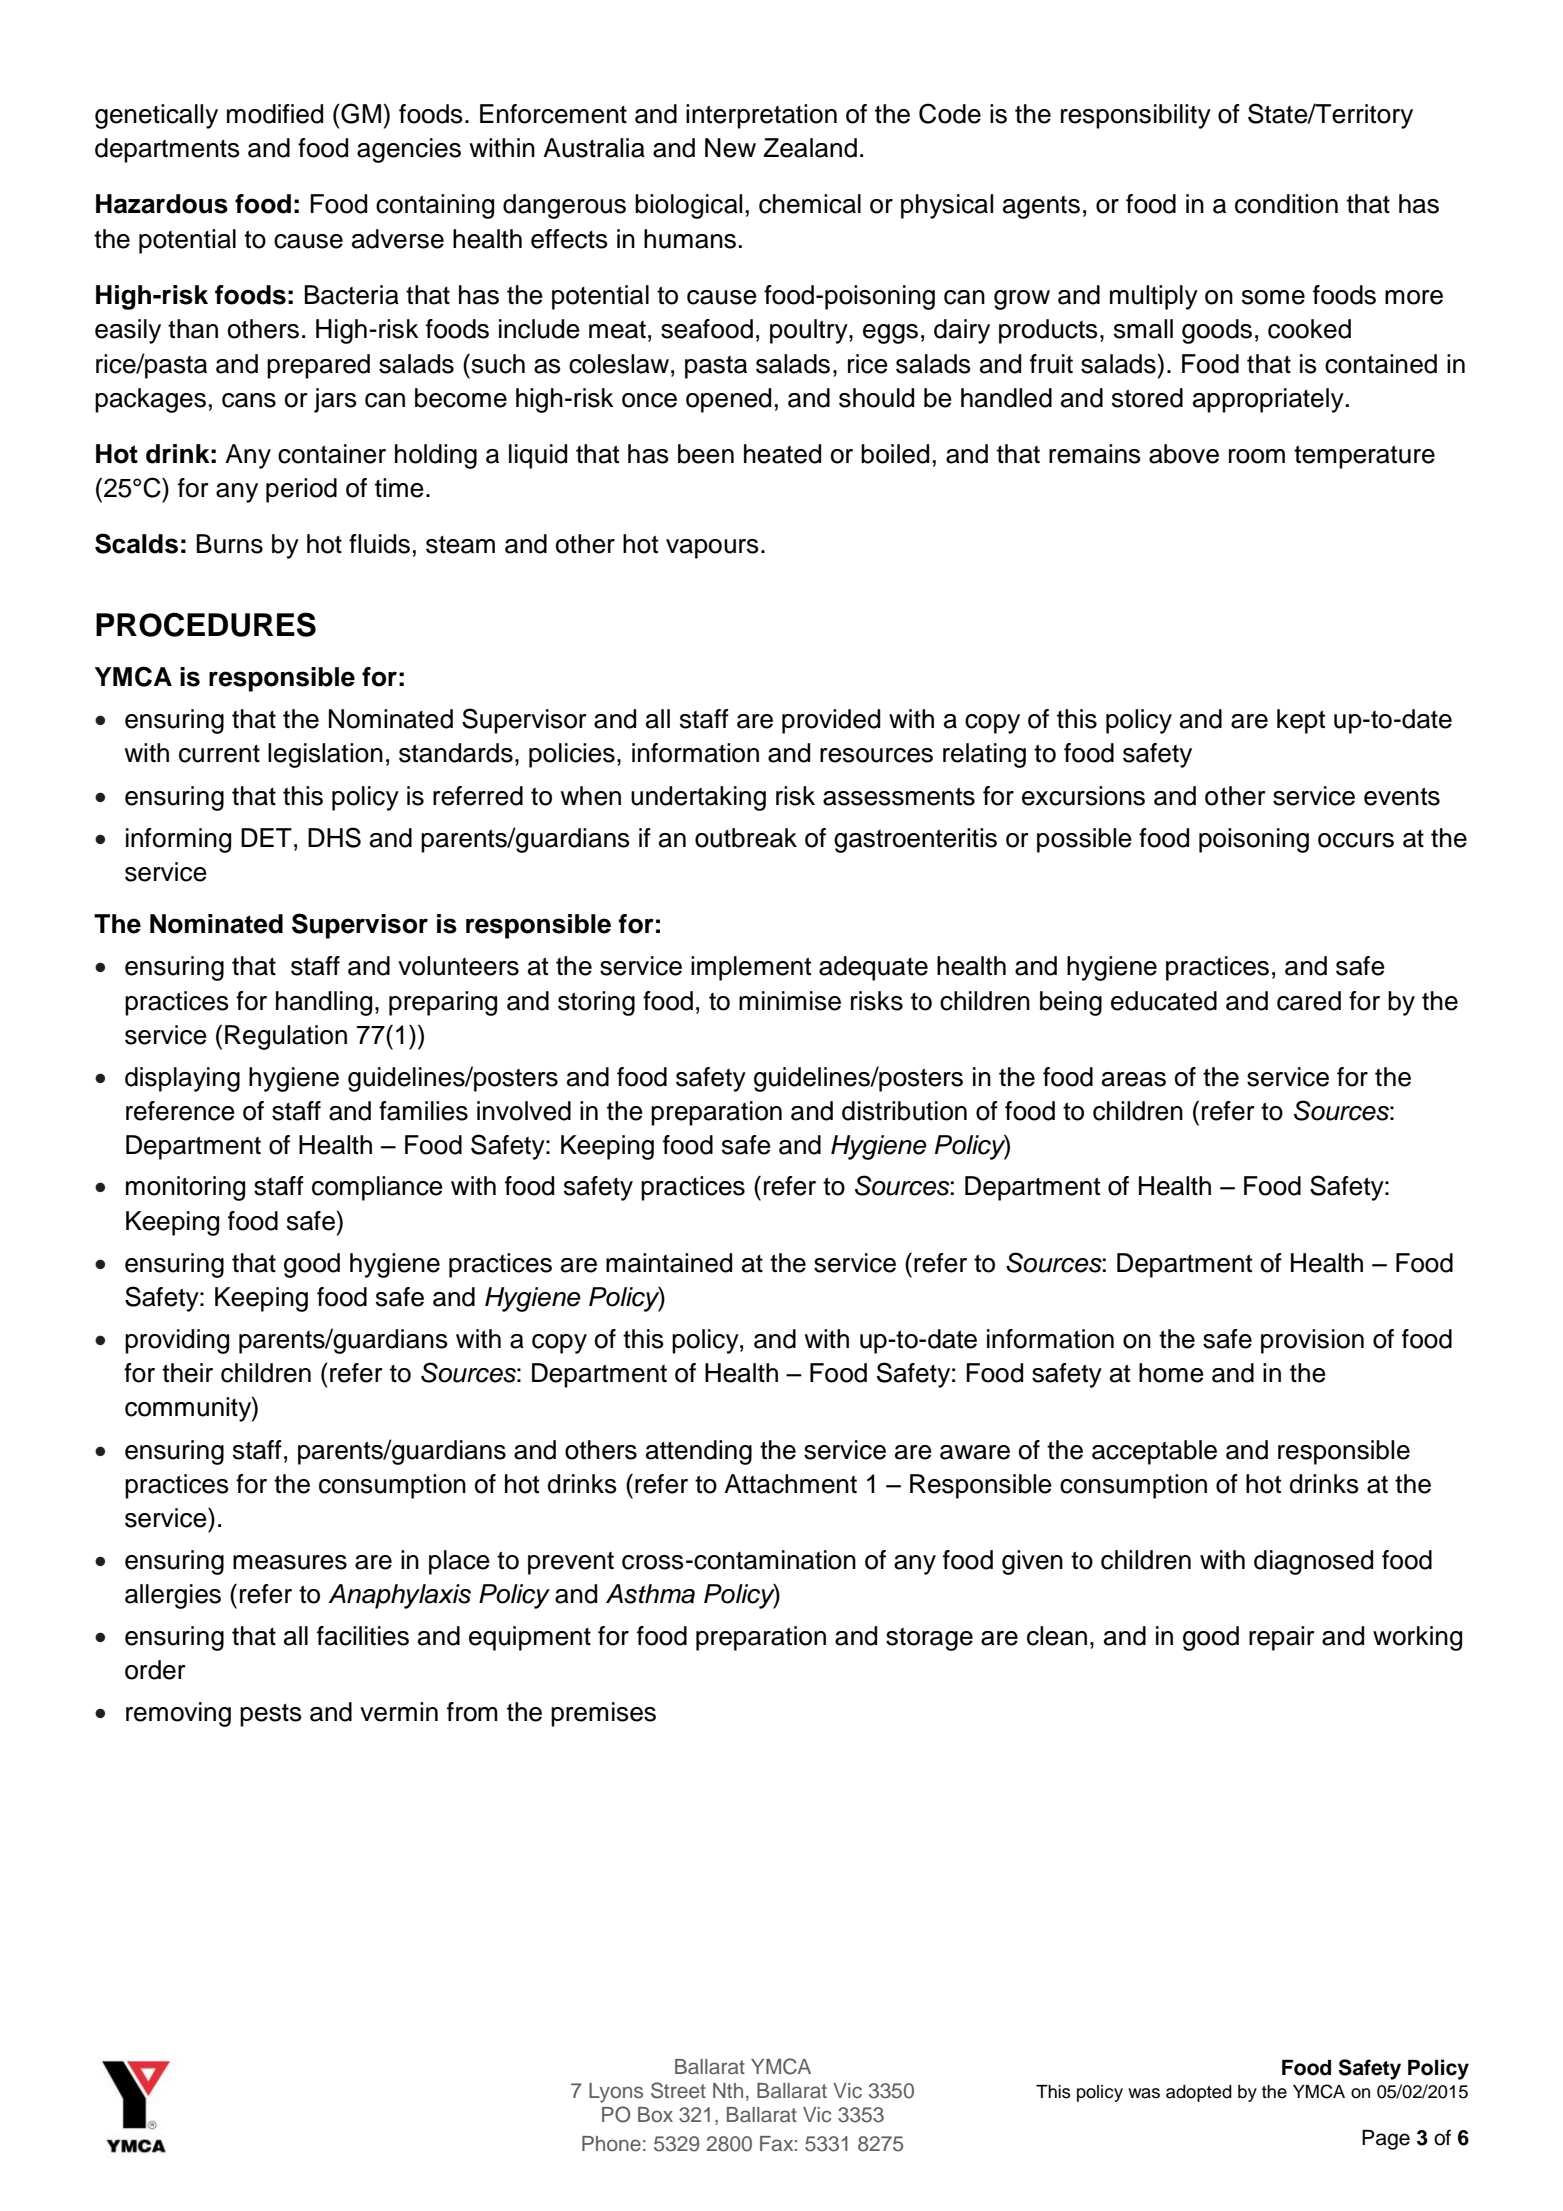 Image resolution: width=1563 pixels, height=2211 pixels. Describe the element at coordinates (1309, 1001) in the screenshot. I see `cared` at that location.
